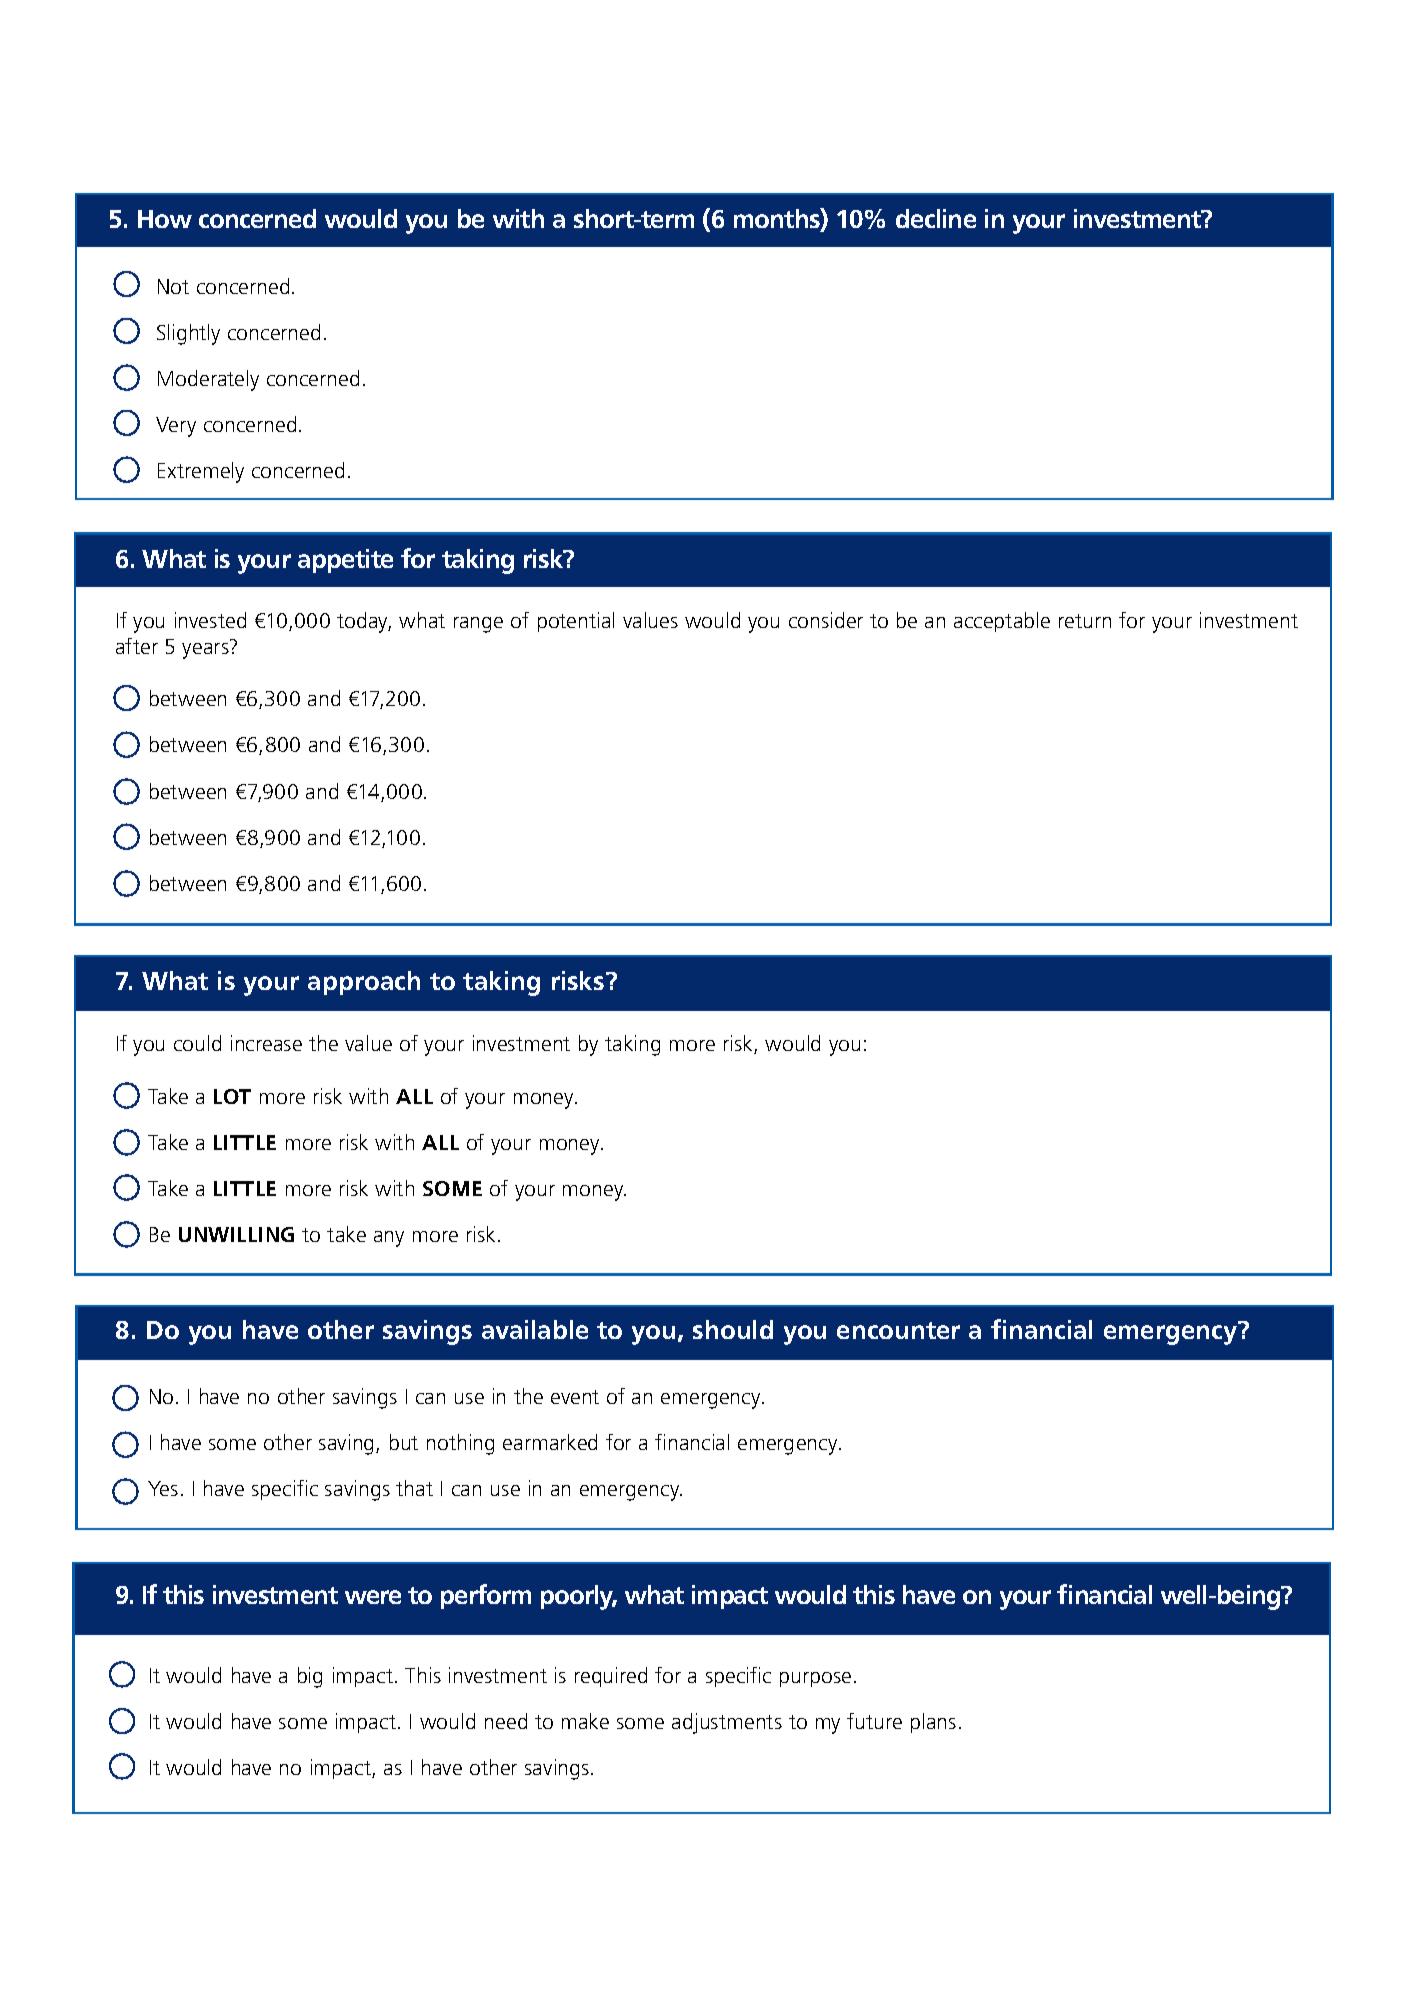 This screenshot has width=1406, height=1989. I want to click on required, so click(611, 1677).
